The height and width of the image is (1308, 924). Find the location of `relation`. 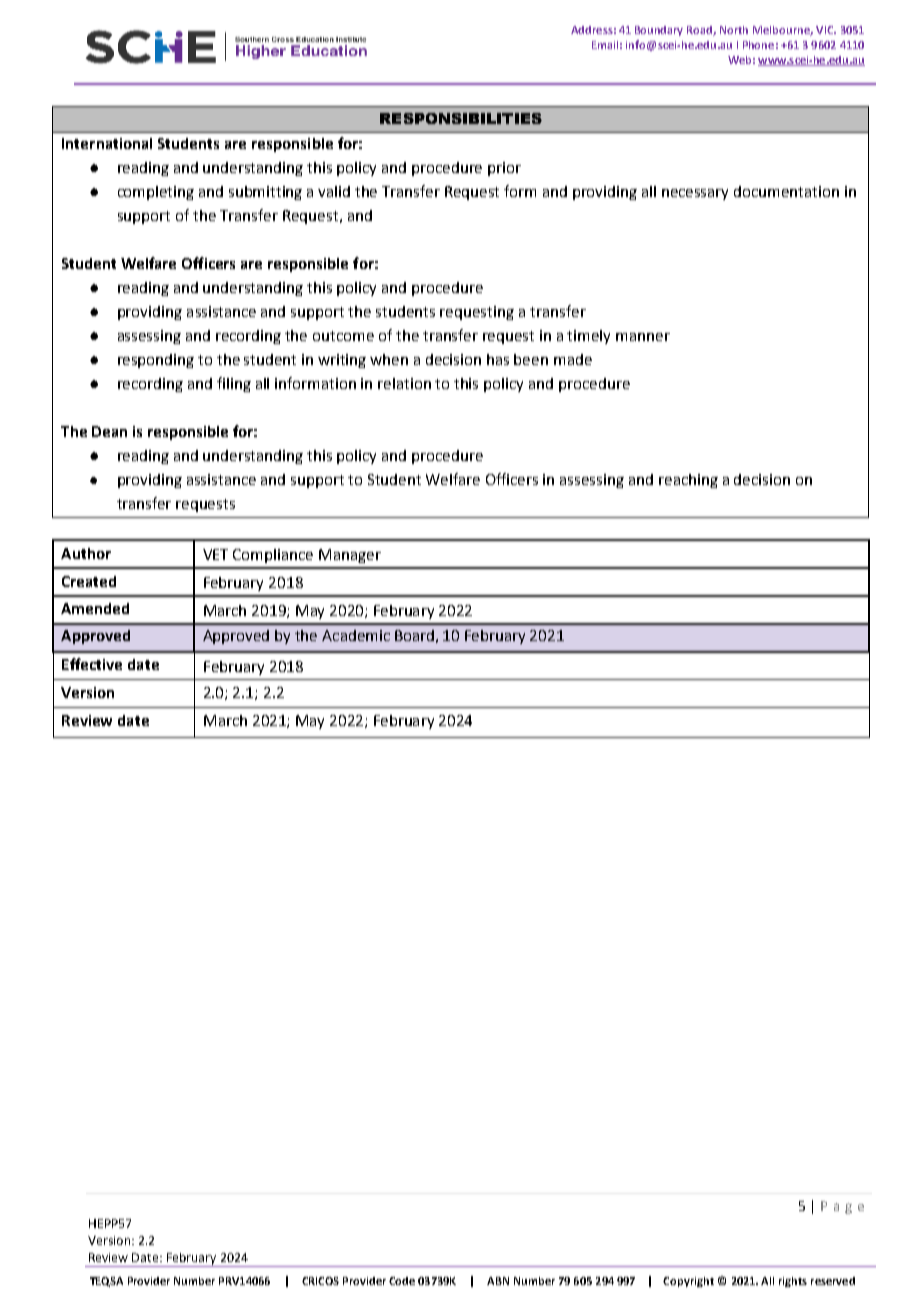

relation is located at coordinates (404, 383).
